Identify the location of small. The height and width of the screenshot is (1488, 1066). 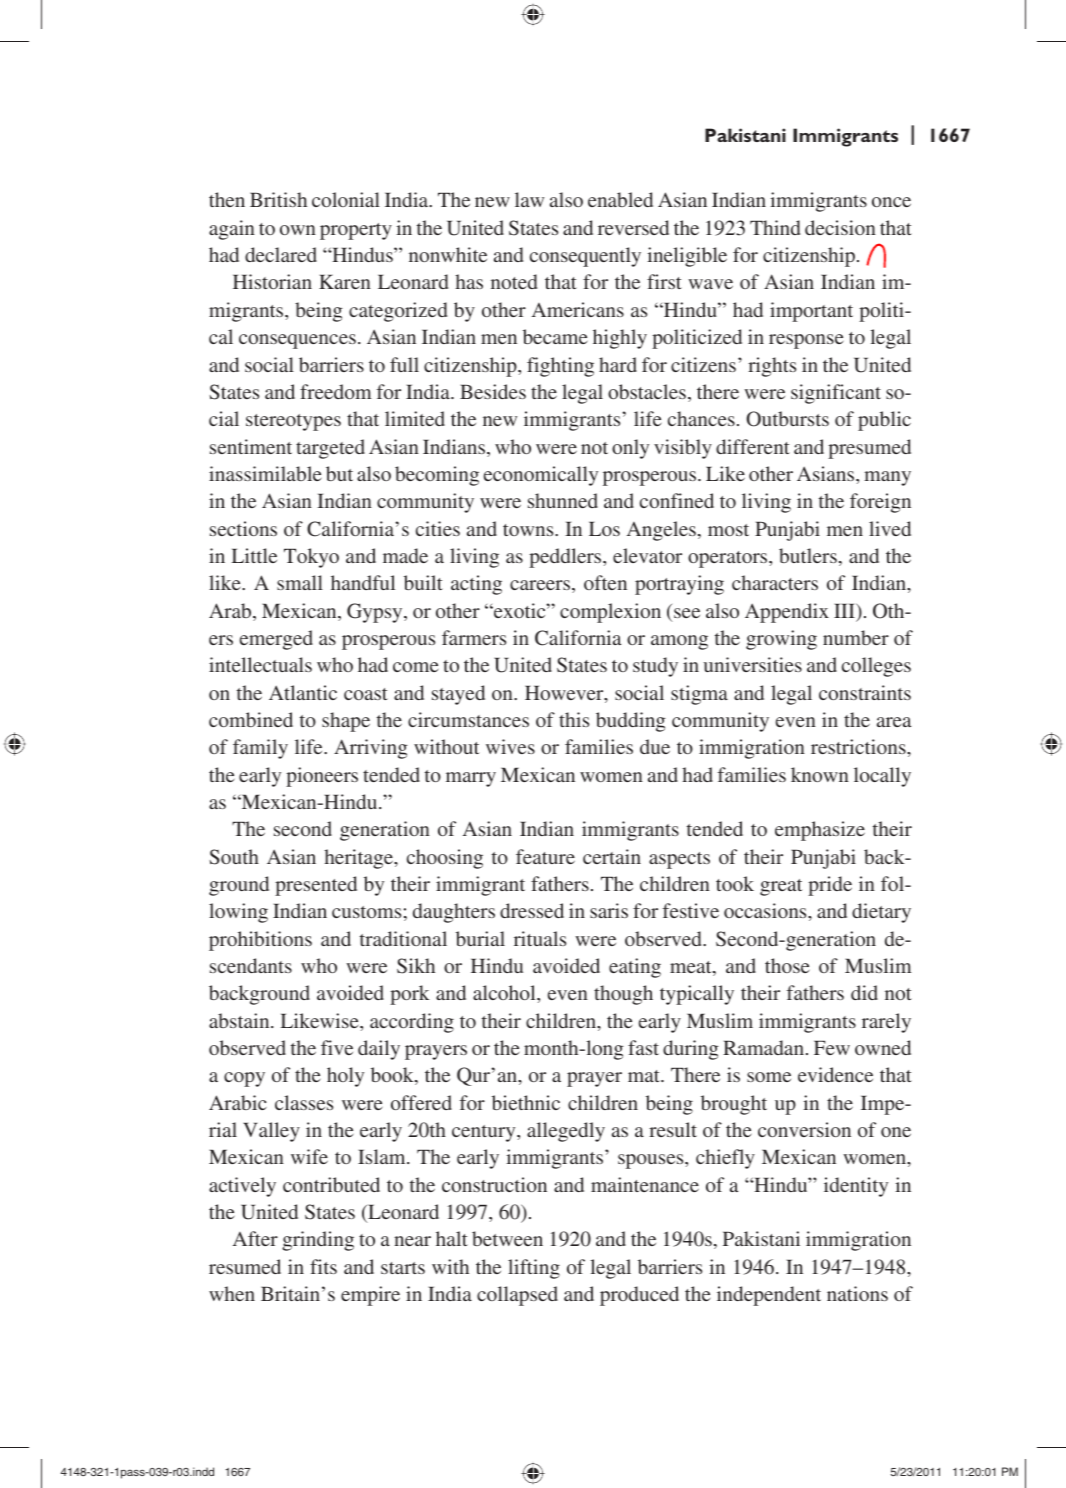
(300, 582).
